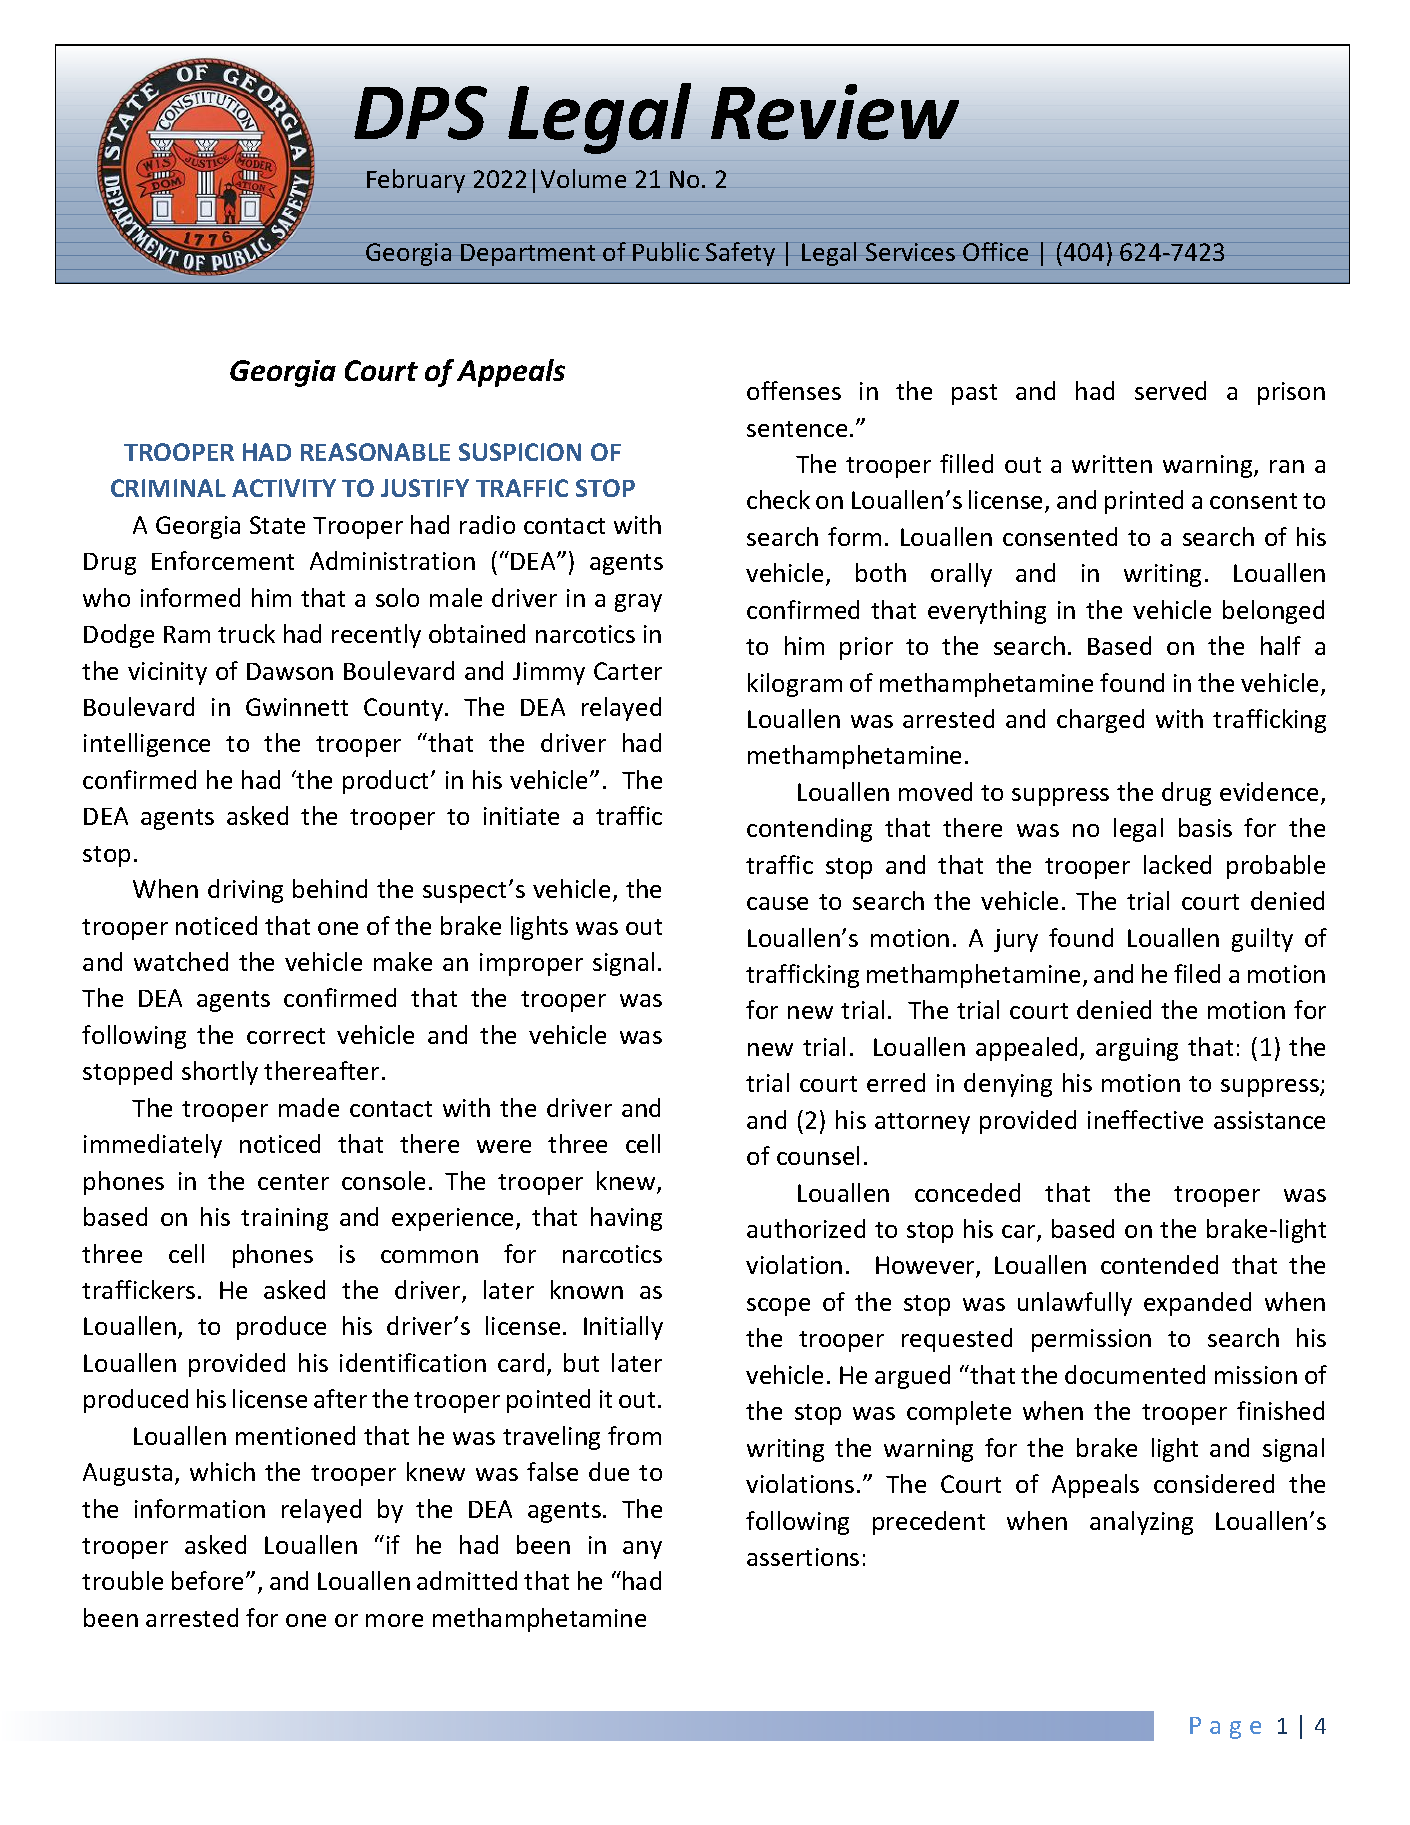 This image has height=1825, width=1410. What do you see at coordinates (1177, 864) in the image?
I see `lacked` at bounding box center [1177, 864].
